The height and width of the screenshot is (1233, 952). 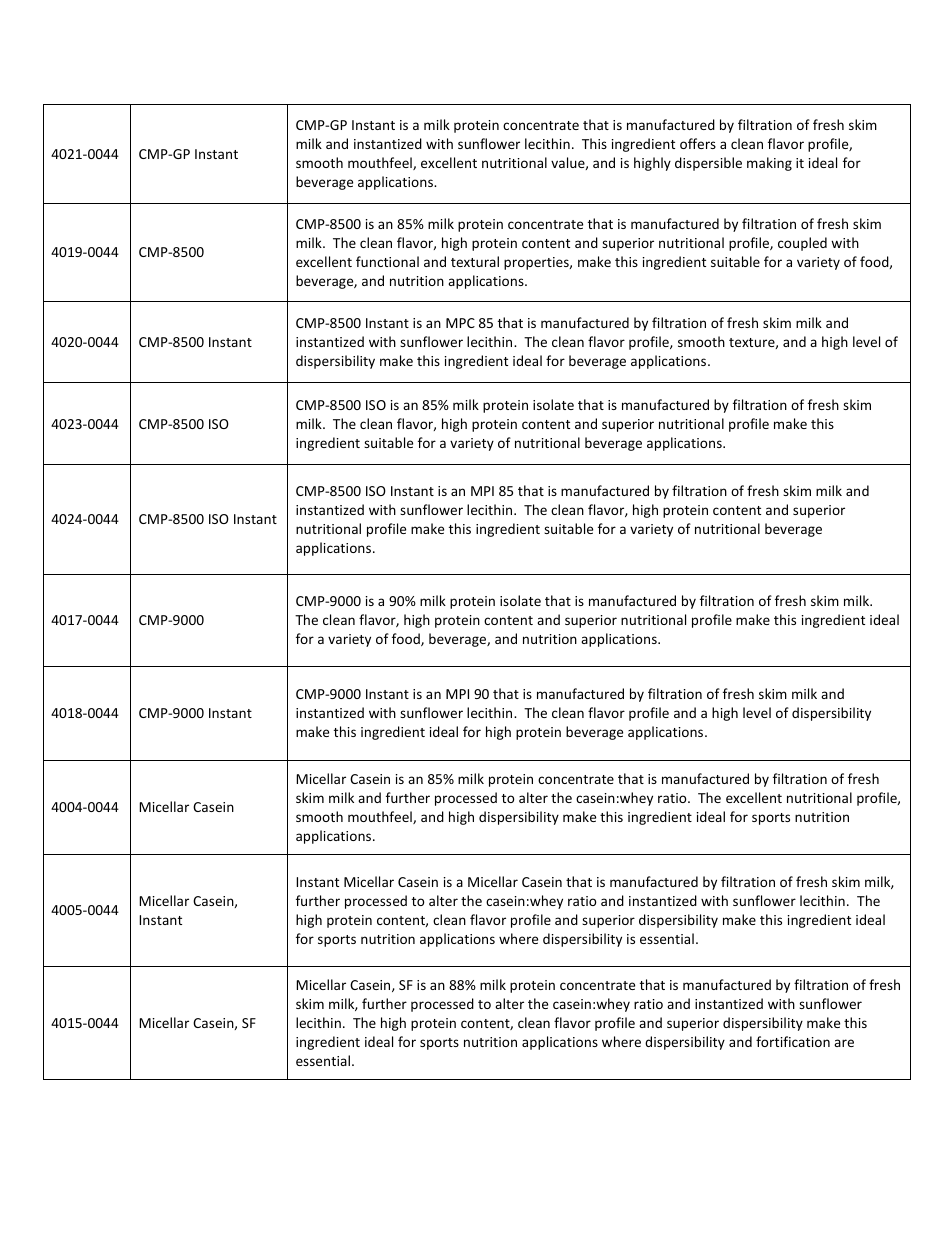 What do you see at coordinates (802, 244) in the screenshot?
I see `coupled` at bounding box center [802, 244].
